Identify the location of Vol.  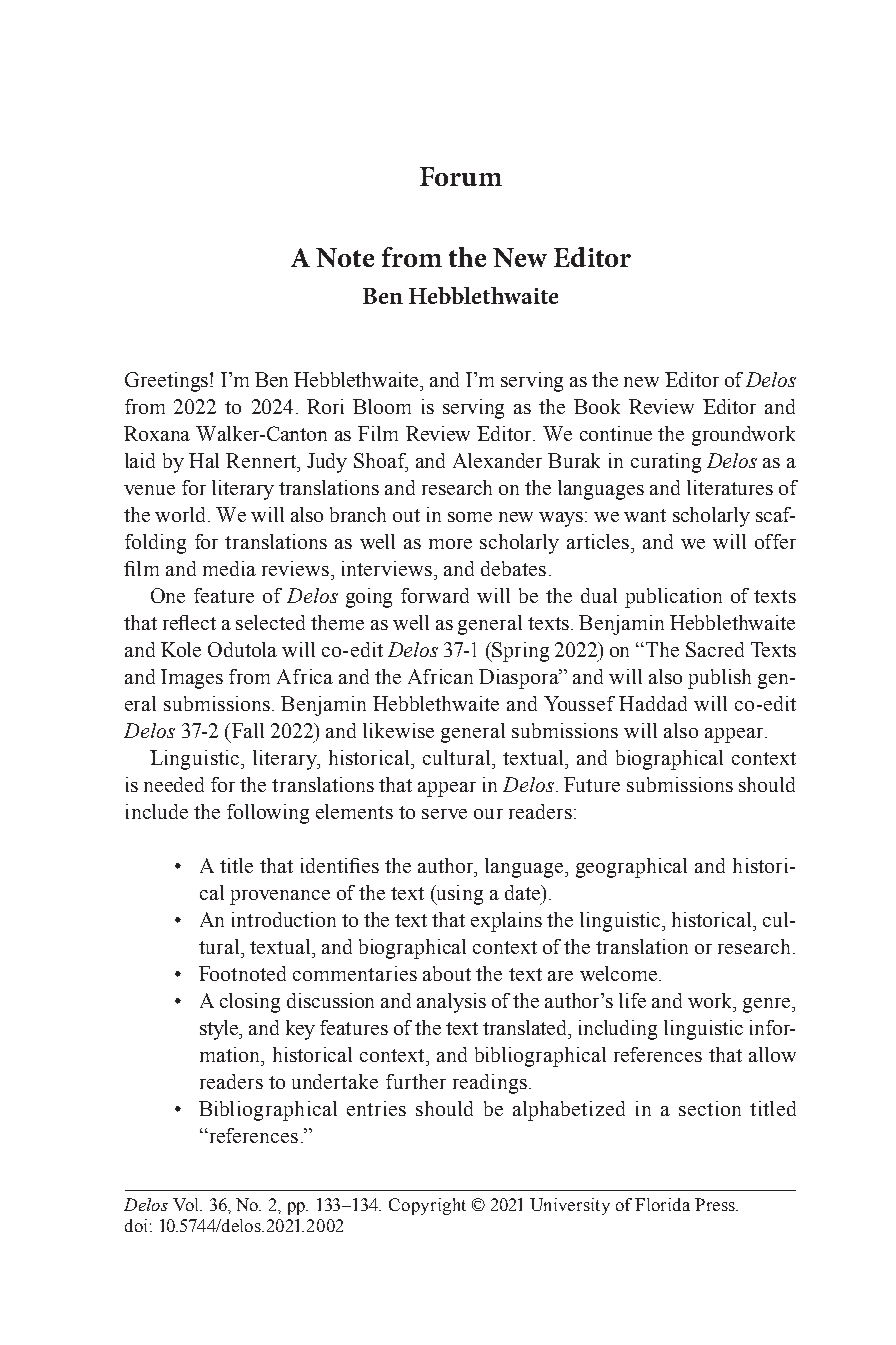
(187, 1204).
